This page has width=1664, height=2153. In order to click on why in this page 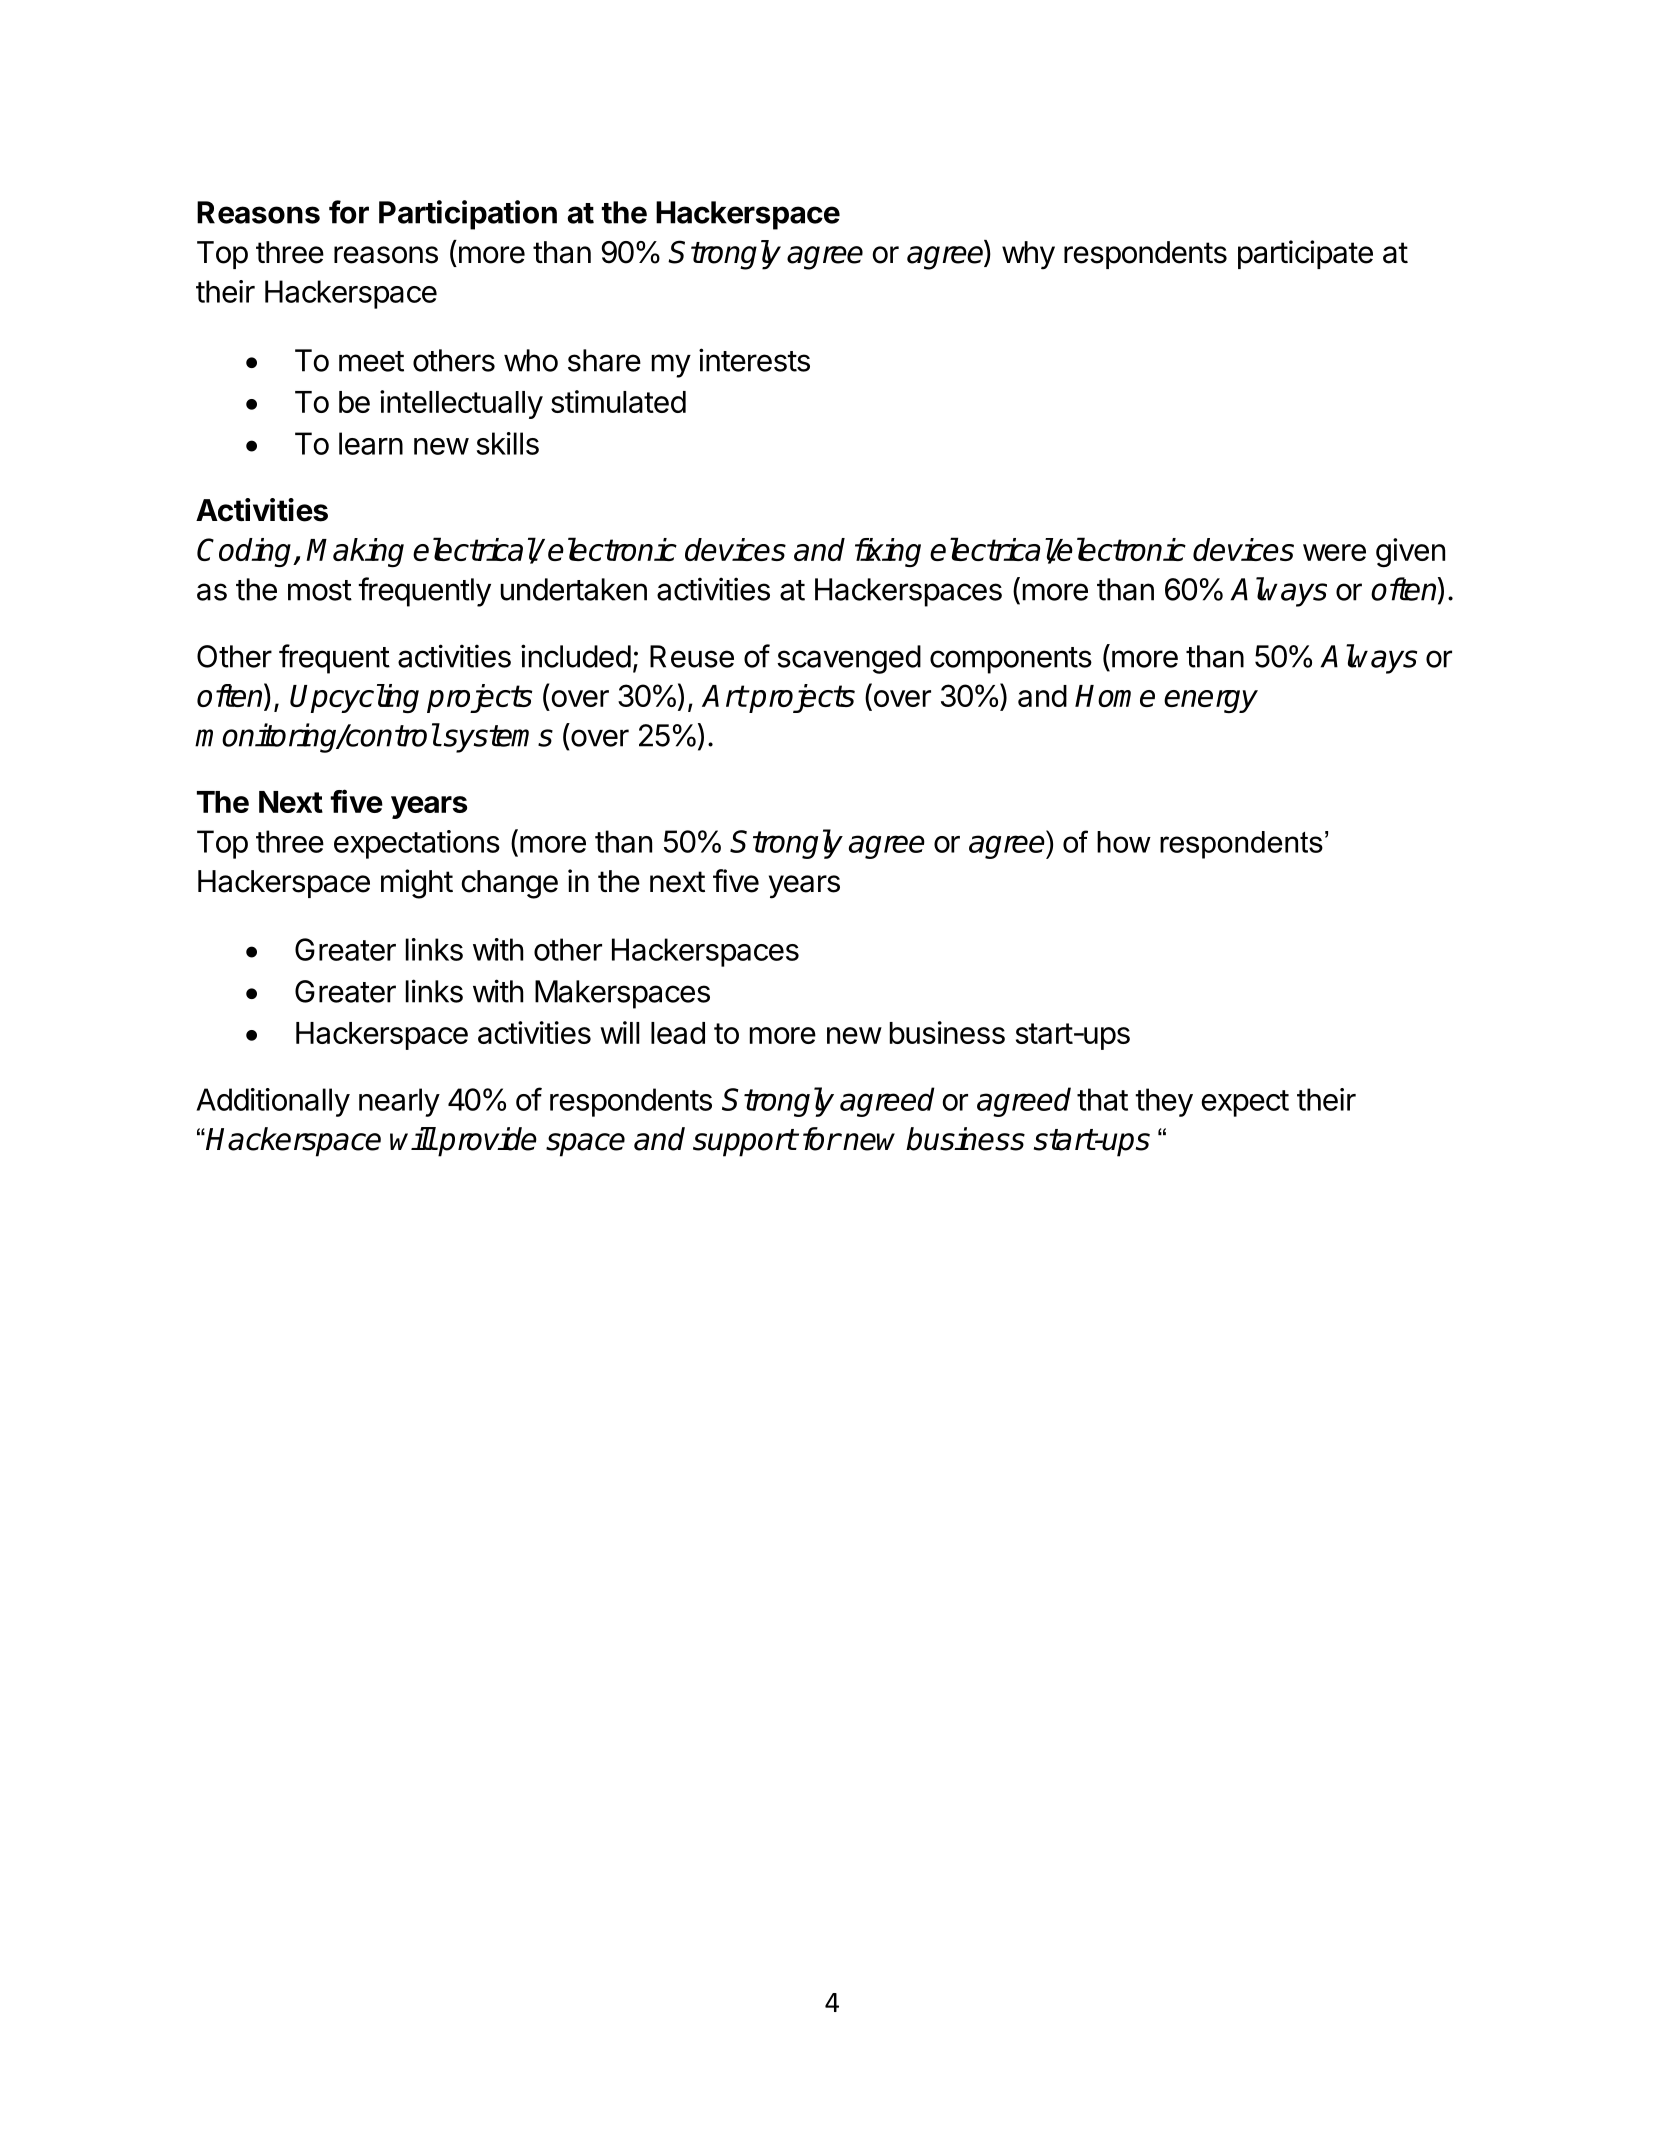, I will do `click(1028, 255)`.
